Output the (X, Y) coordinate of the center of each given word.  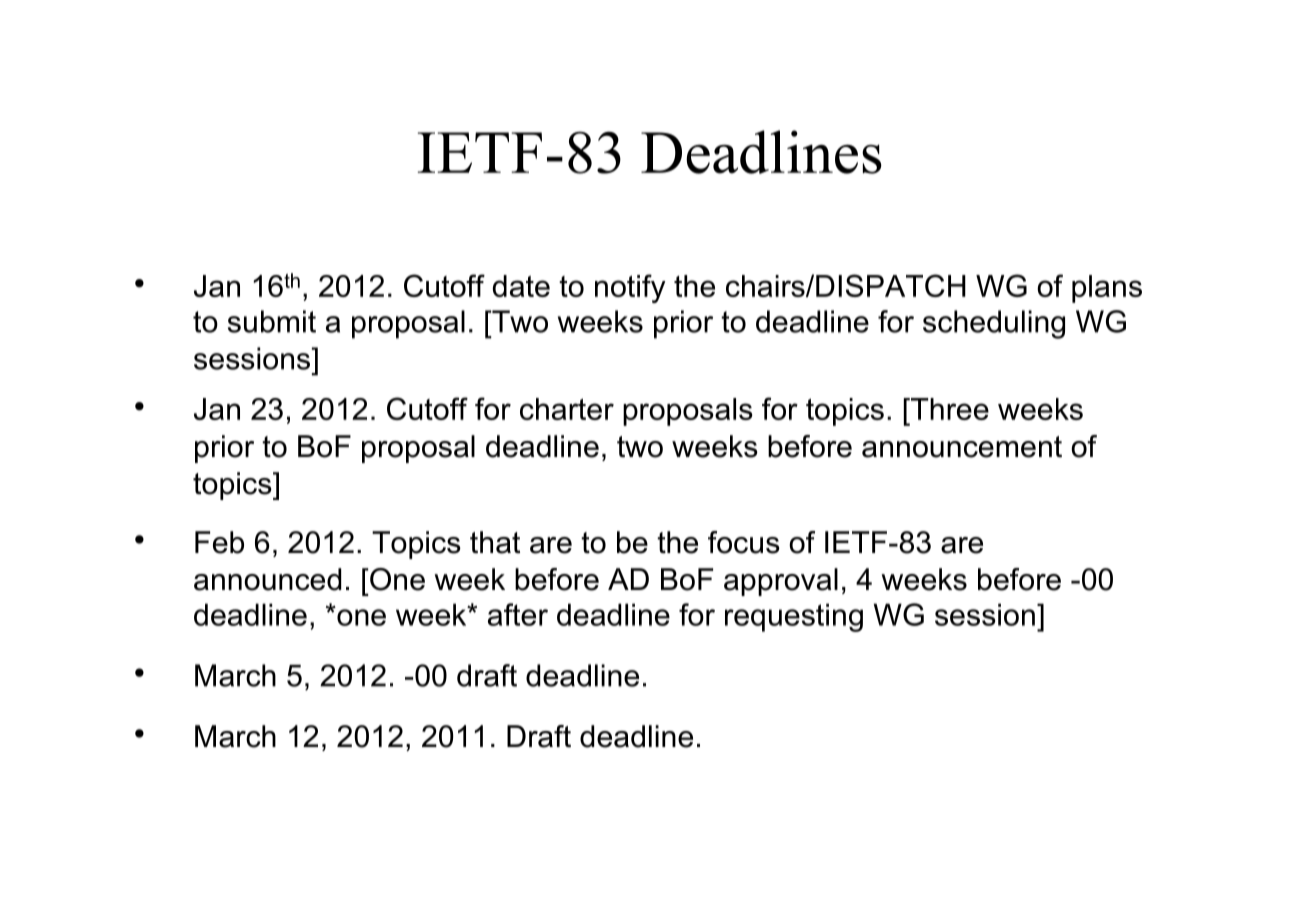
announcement (962, 447)
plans (1107, 289)
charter (567, 409)
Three (948, 409)
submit (272, 321)
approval (781, 582)
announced (267, 579)
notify (630, 288)
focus (744, 542)
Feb (219, 542)
